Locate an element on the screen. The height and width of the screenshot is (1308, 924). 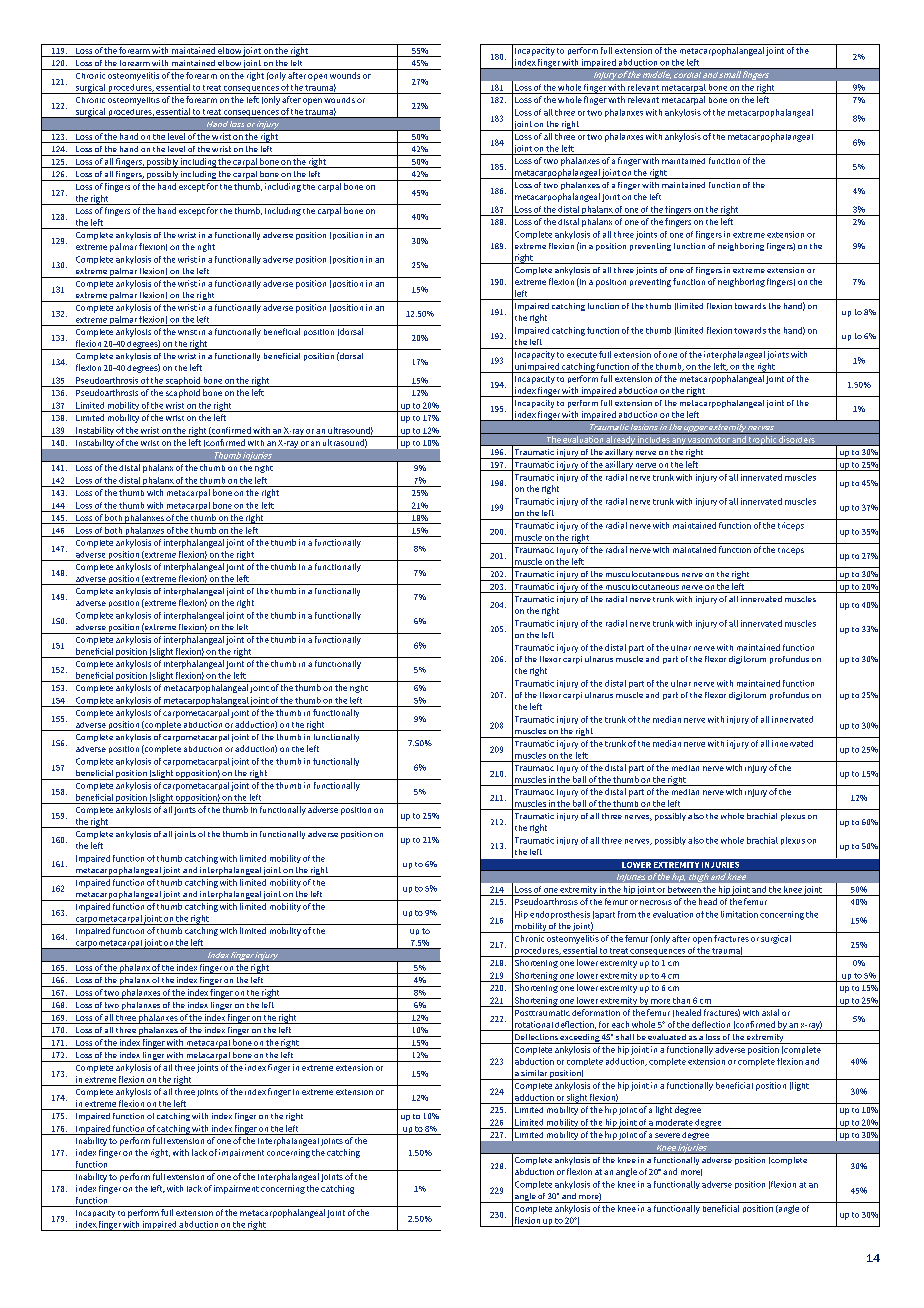
than is located at coordinates (681, 1000).
